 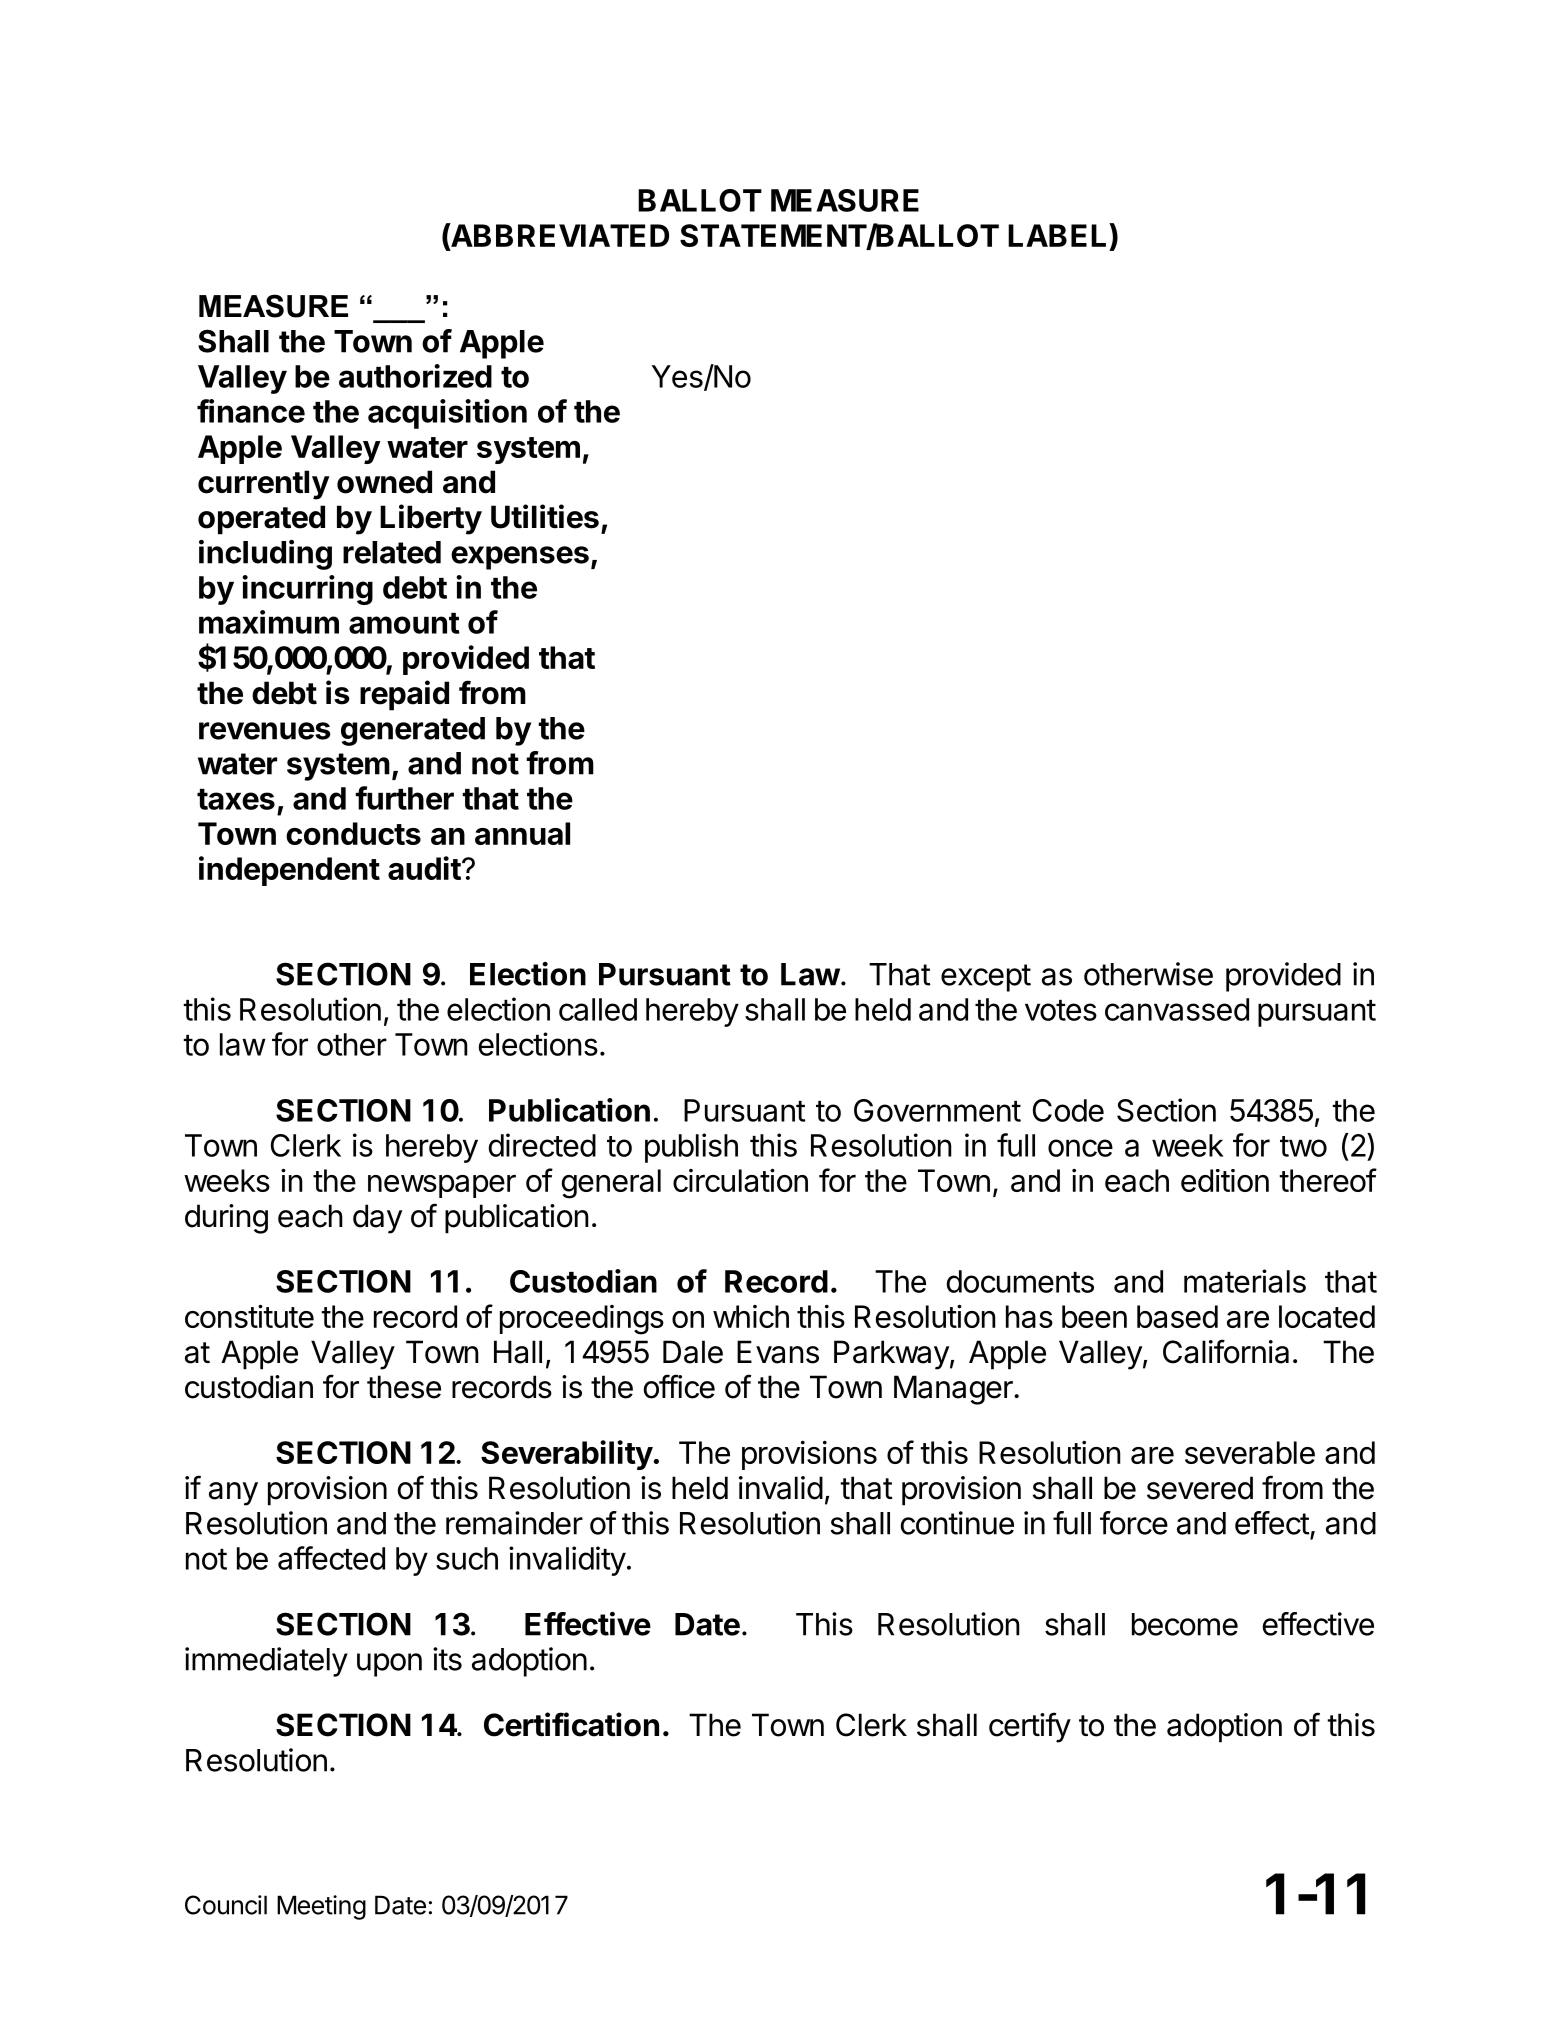 I want to click on canvassed, so click(x=1177, y=1009).
